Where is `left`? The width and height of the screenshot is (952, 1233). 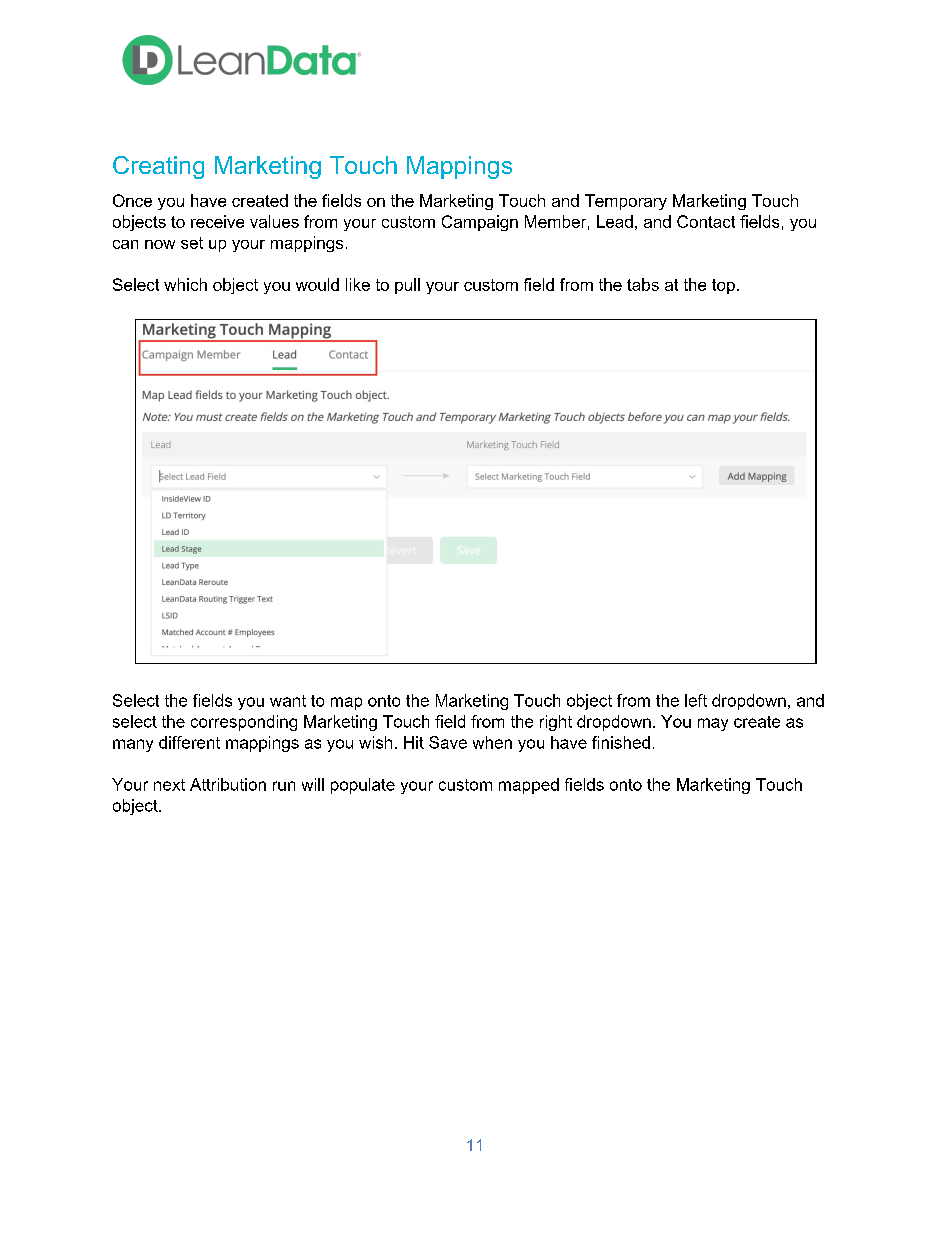 left is located at coordinates (696, 700).
